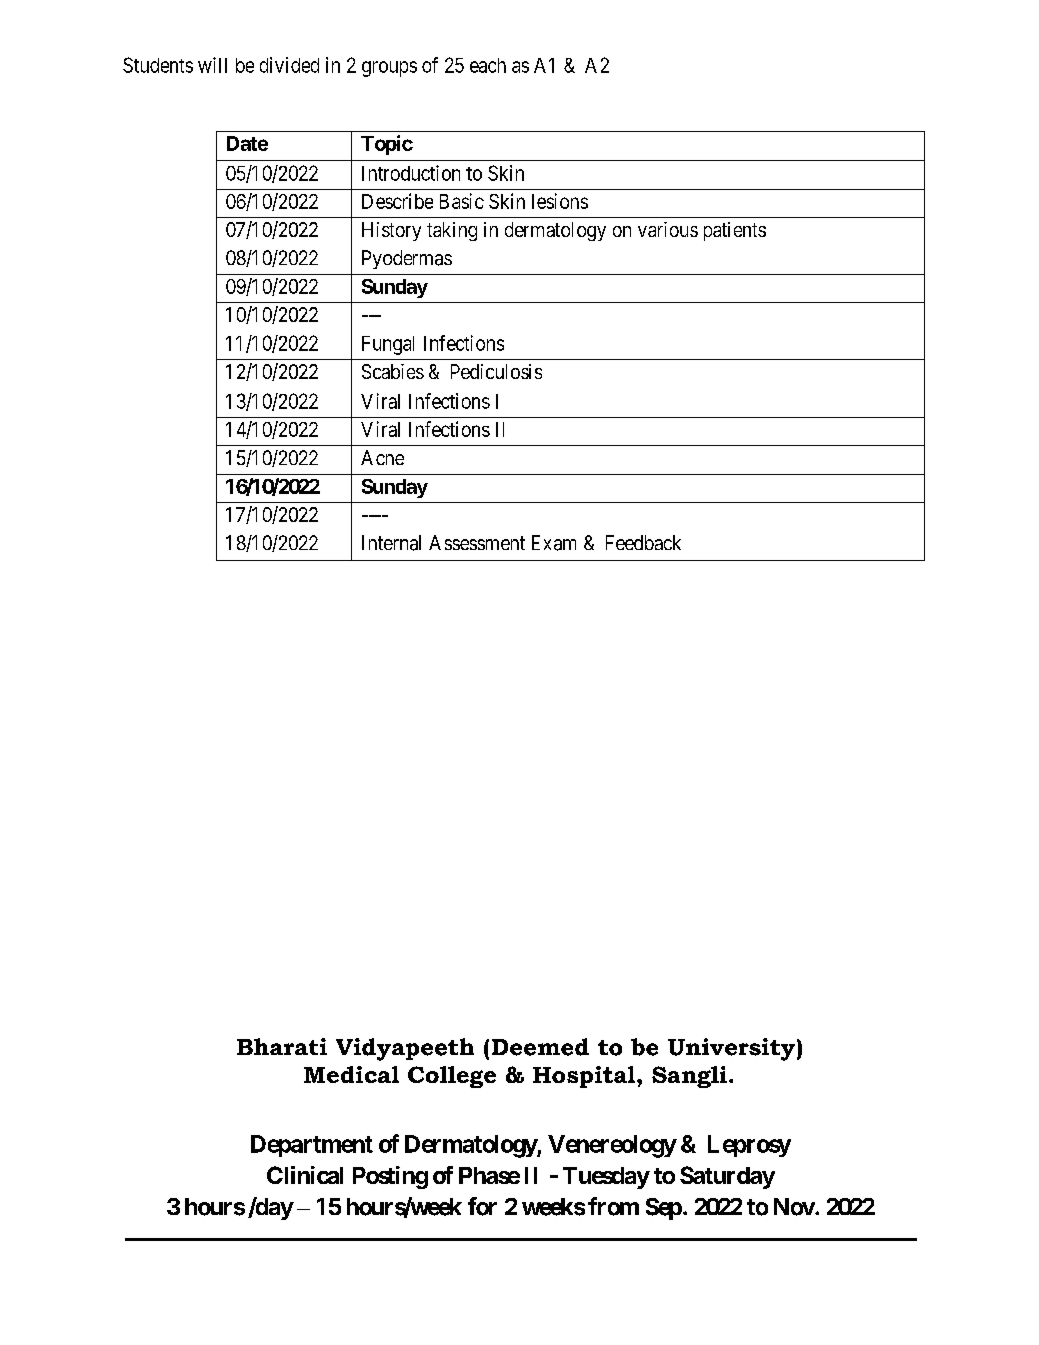  I want to click on Saturday, so click(727, 1177).
